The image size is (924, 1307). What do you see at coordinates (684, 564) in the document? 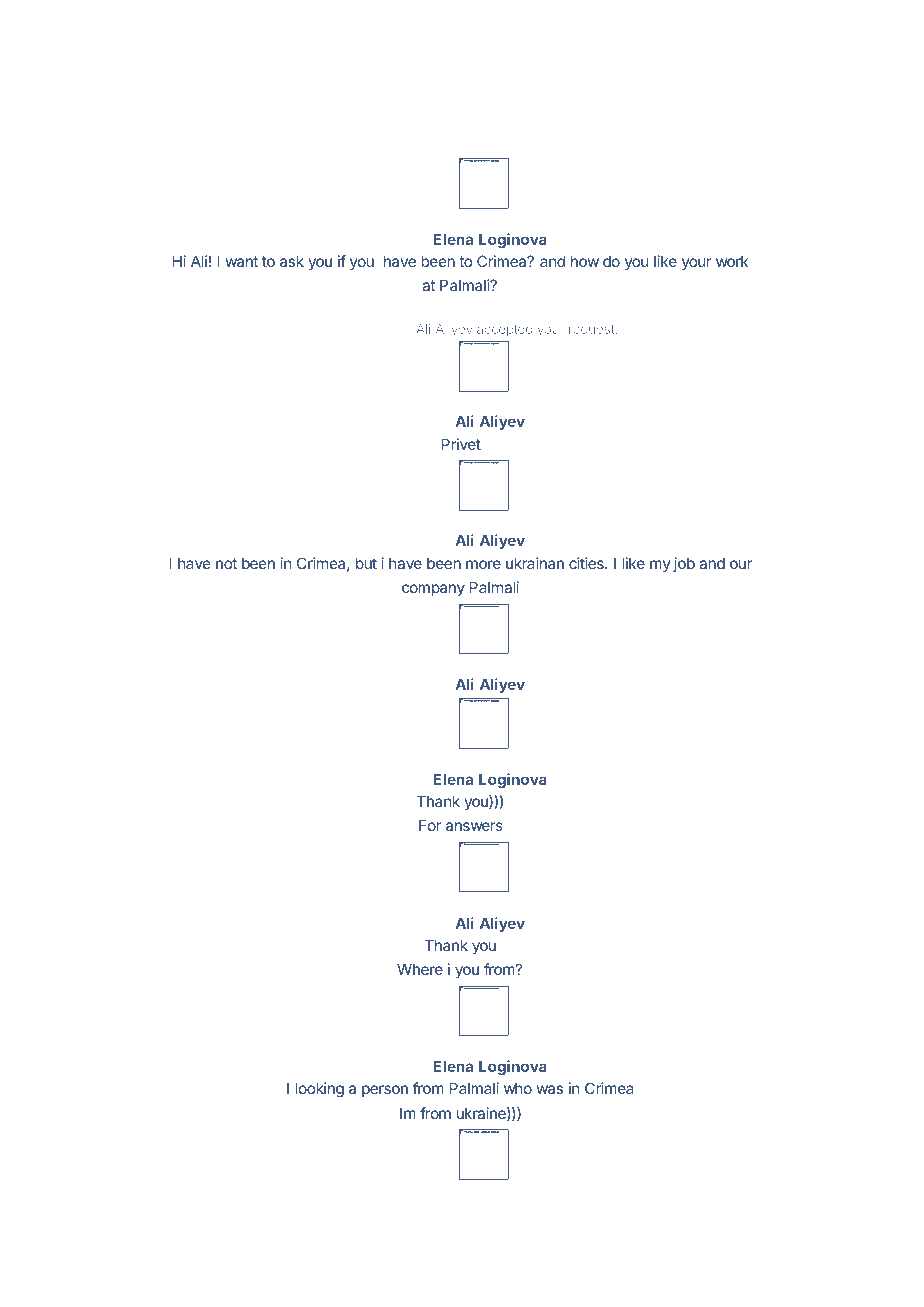
I see `job` at bounding box center [684, 564].
